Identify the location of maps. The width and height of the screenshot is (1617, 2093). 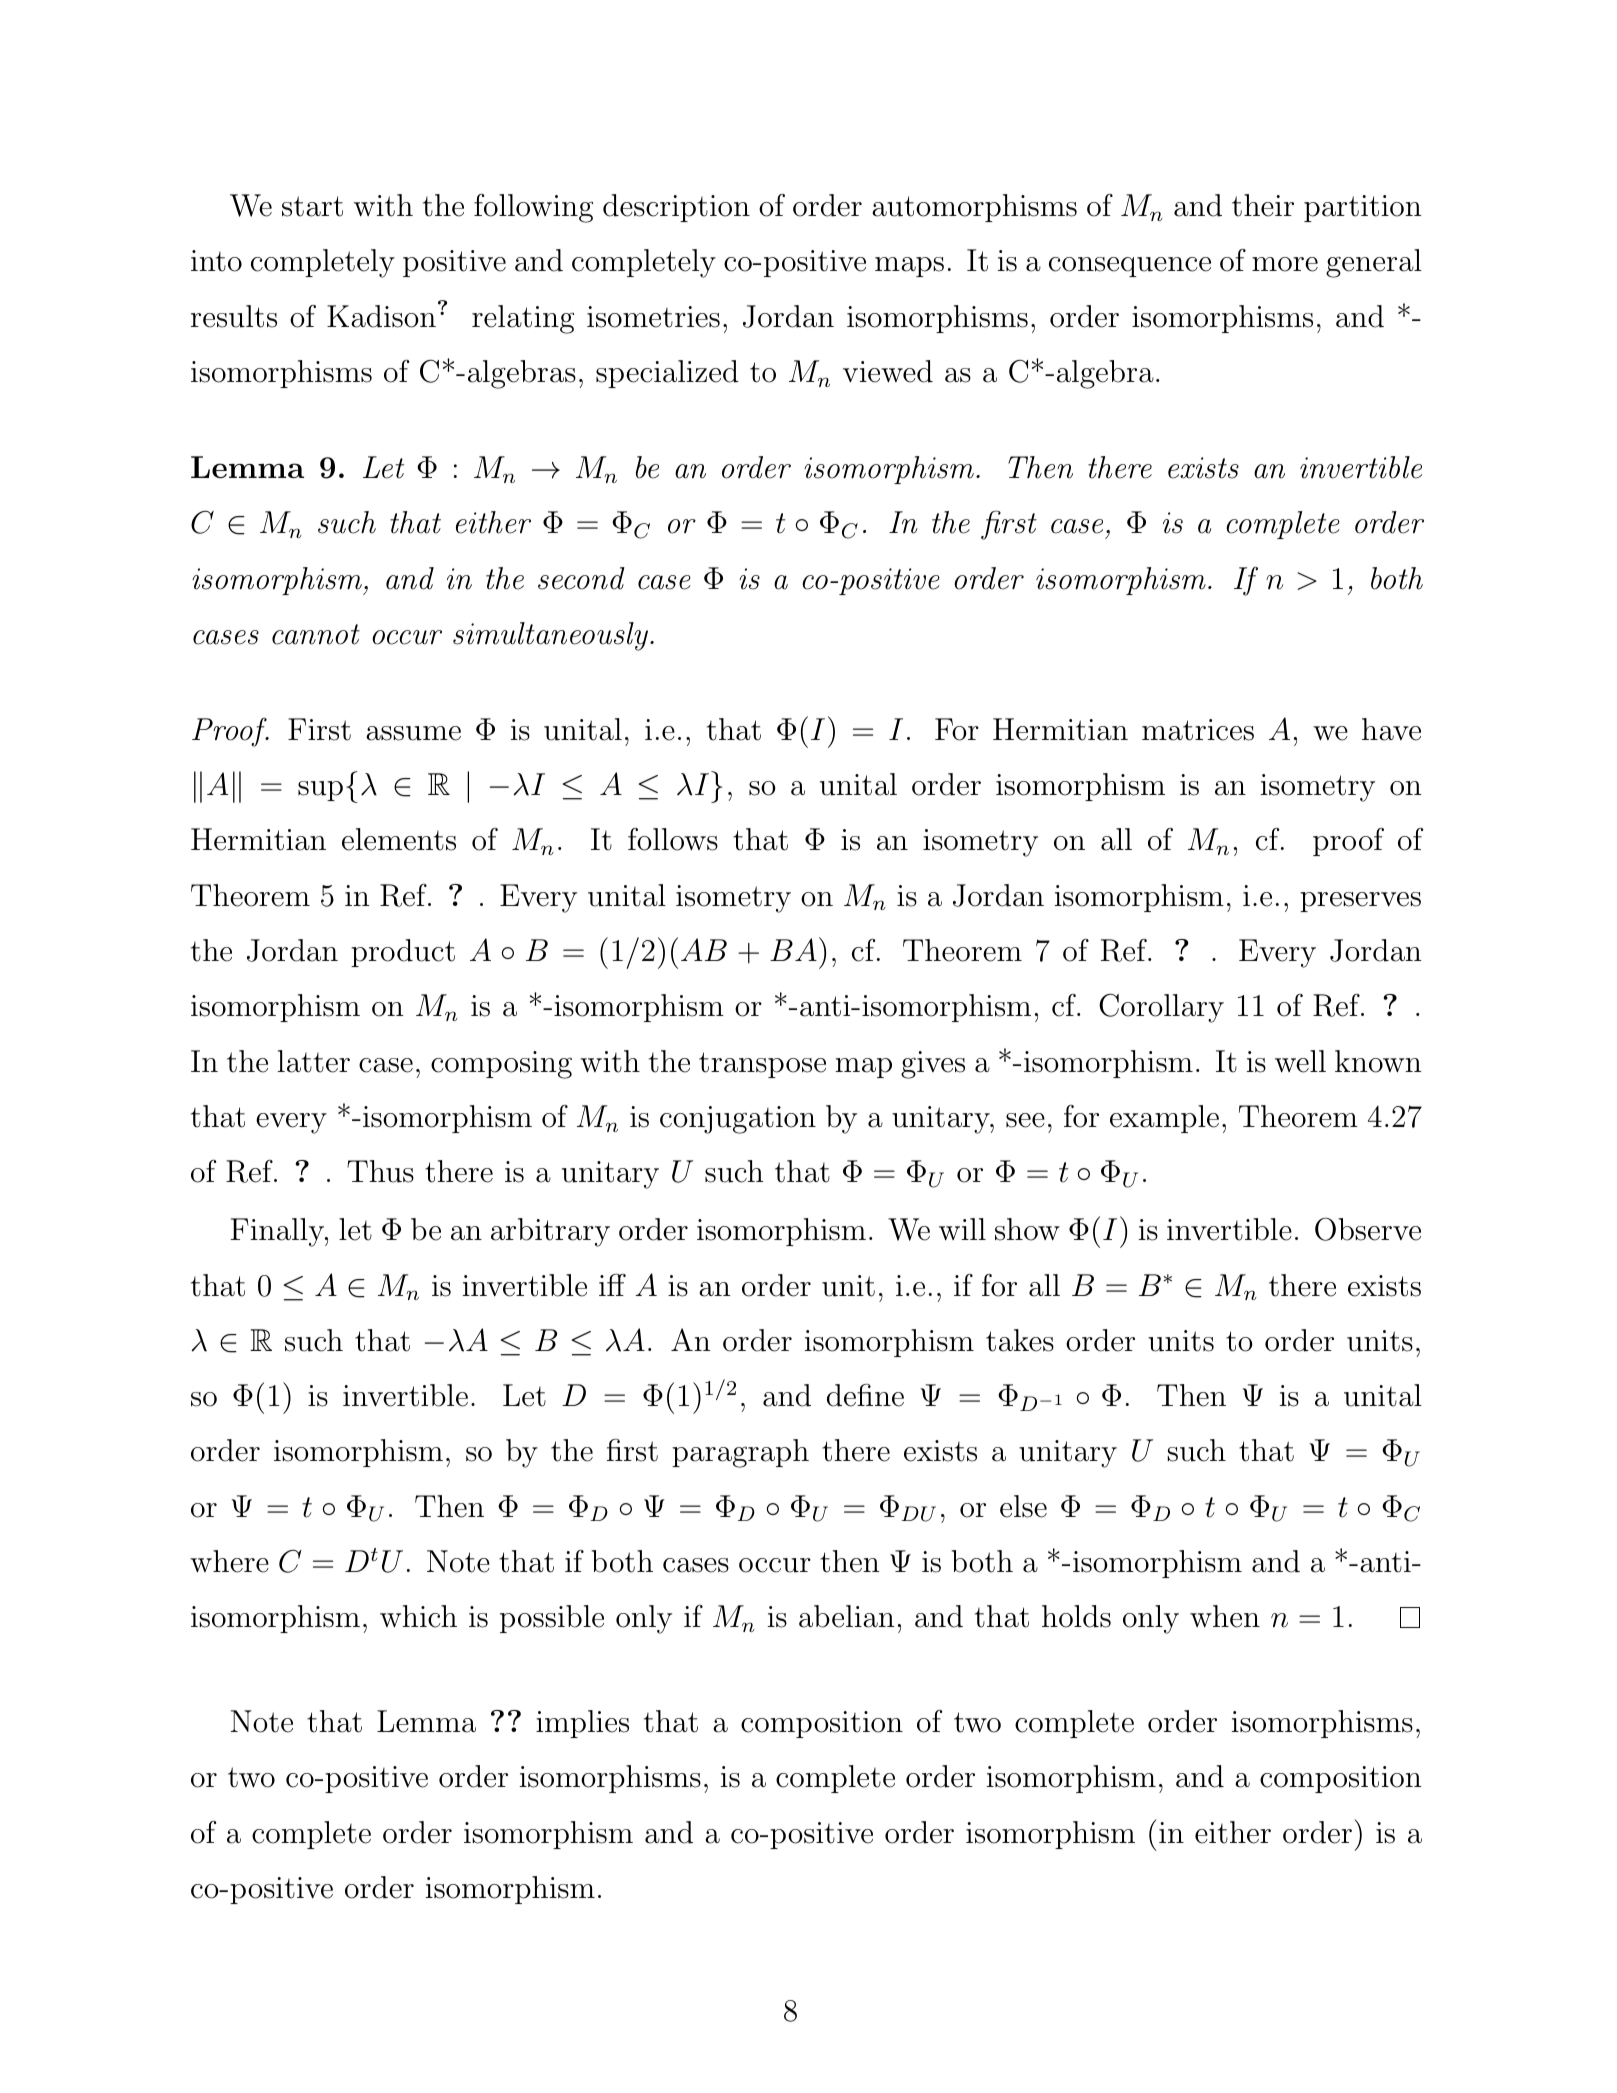
(909, 267).
